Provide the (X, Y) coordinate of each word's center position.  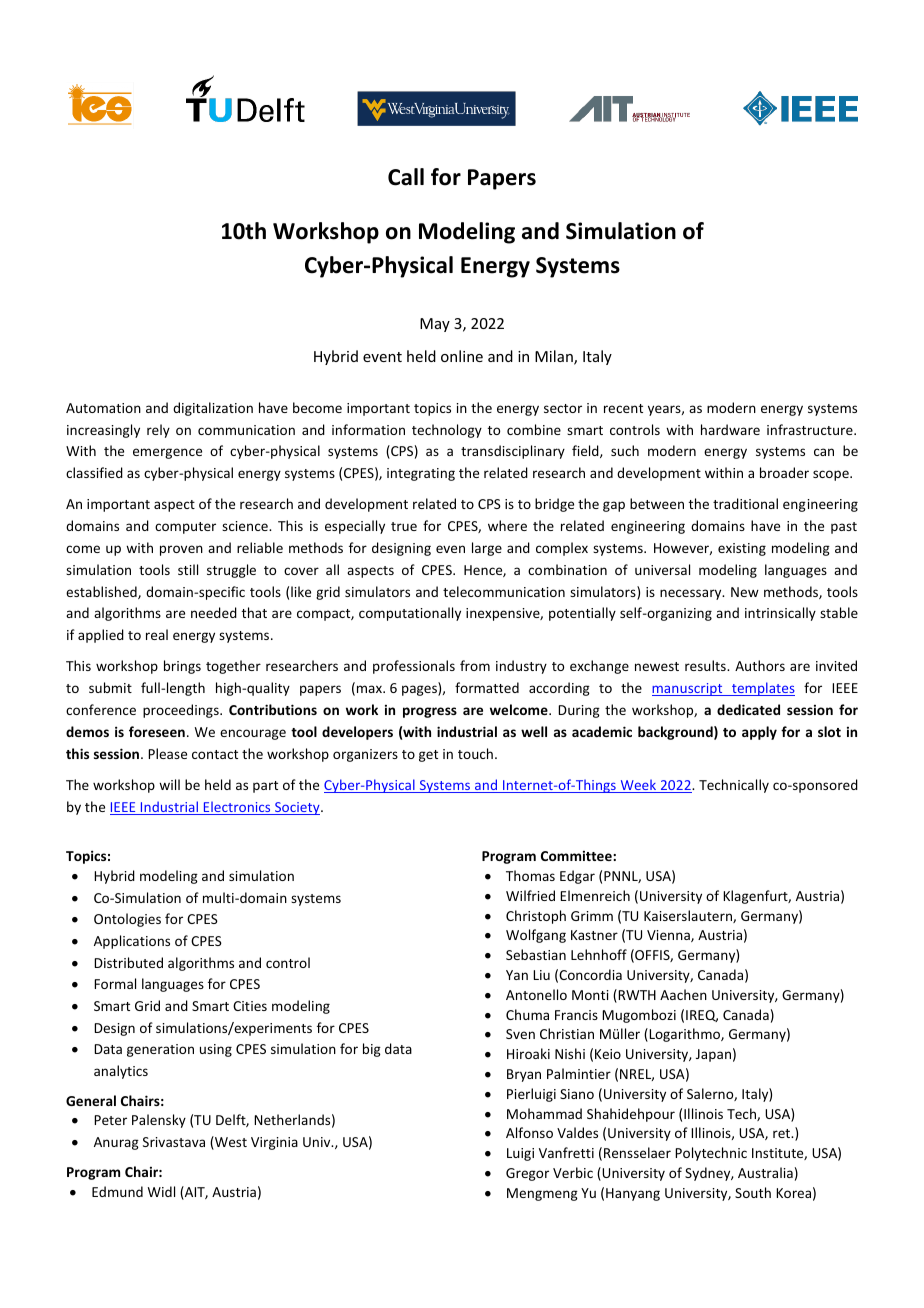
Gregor (527, 1174)
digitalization (213, 409)
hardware (730, 429)
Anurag (116, 1143)
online (462, 356)
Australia (765, 1172)
